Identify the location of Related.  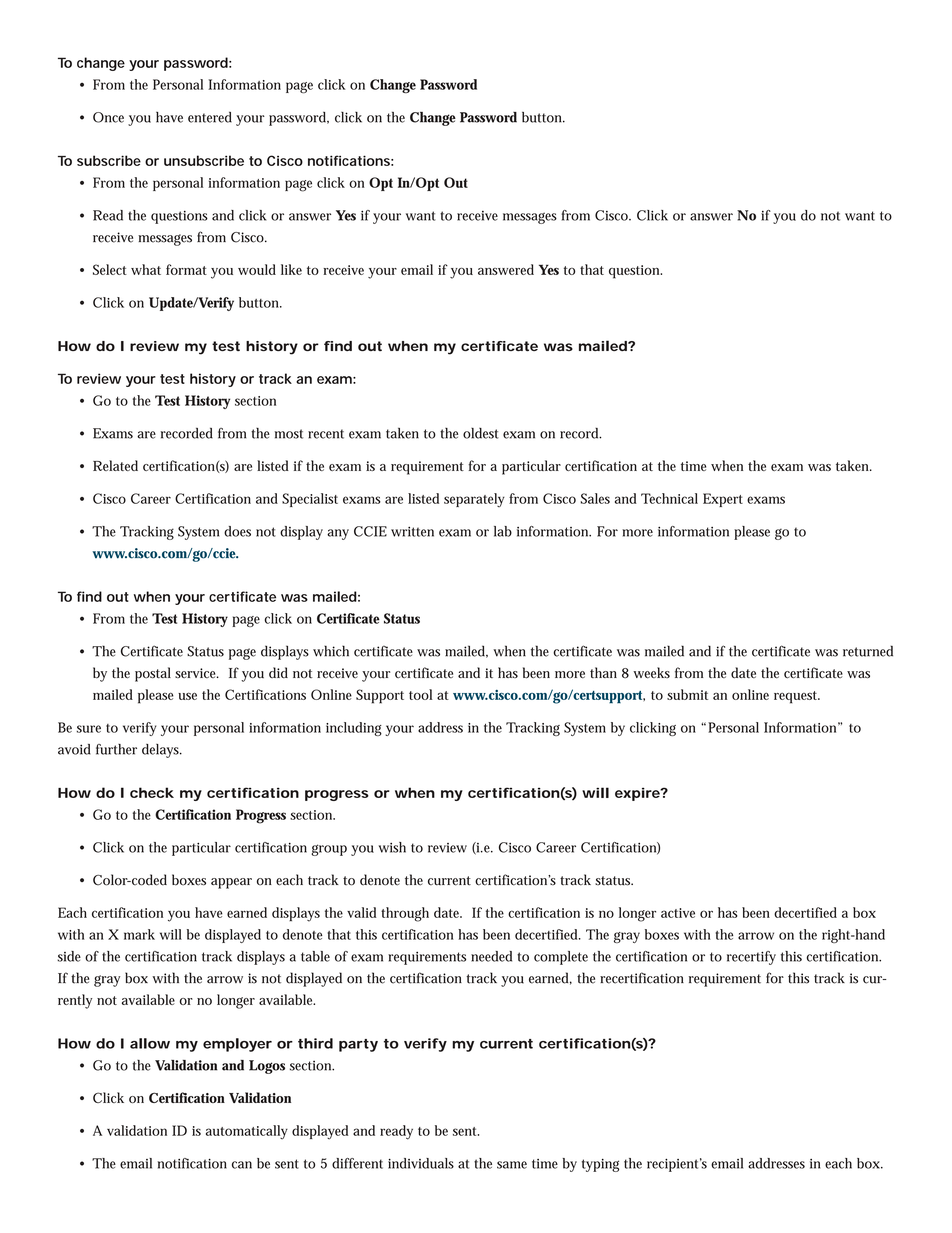
(115, 465).
